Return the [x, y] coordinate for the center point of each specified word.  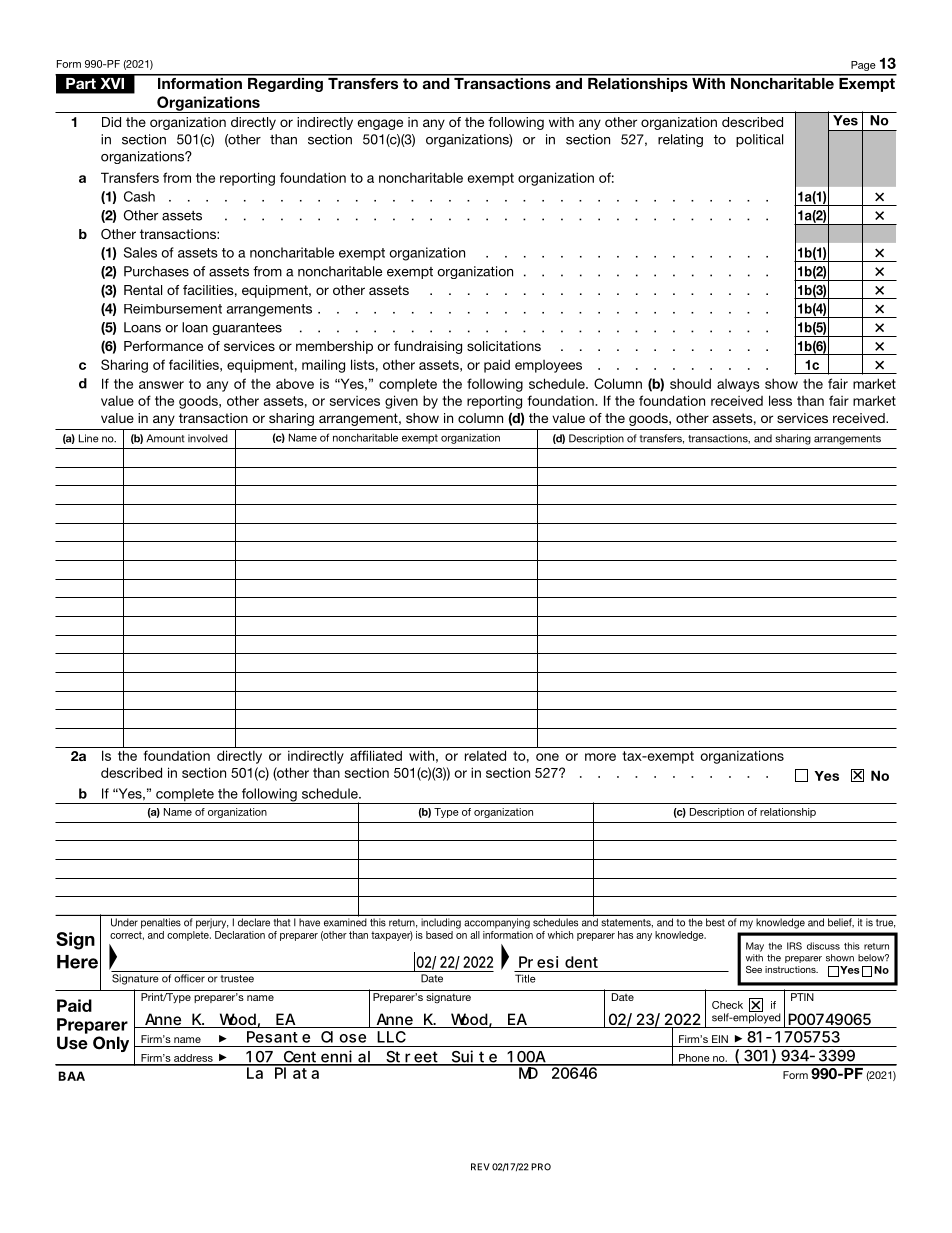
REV [480, 1167]
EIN [720, 1039]
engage [380, 124]
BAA [72, 1076]
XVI [112, 83]
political [759, 140]
